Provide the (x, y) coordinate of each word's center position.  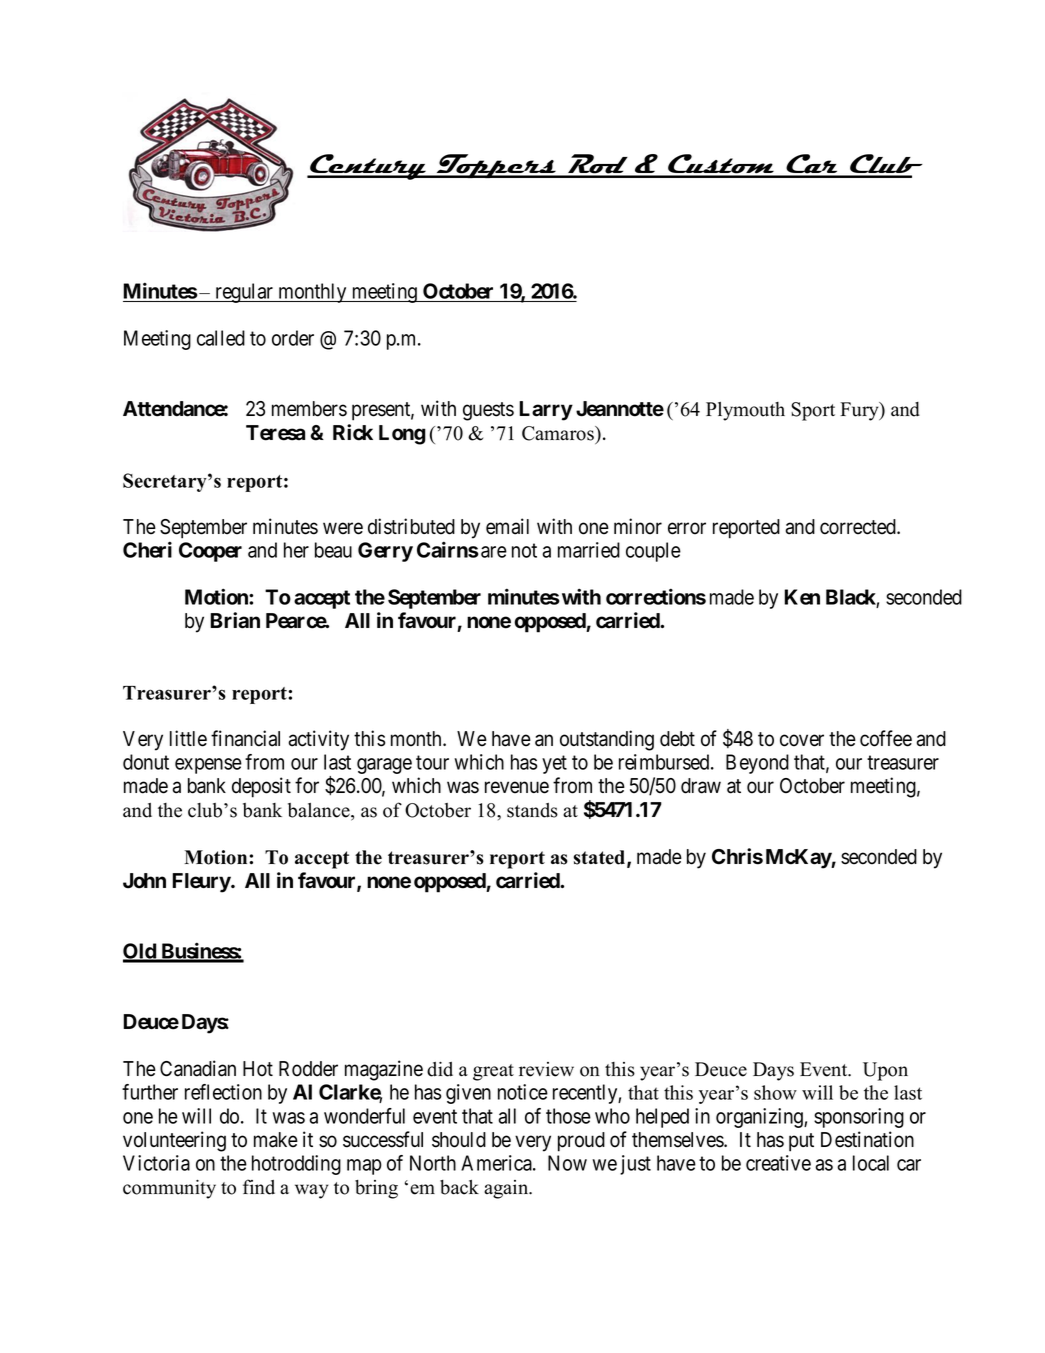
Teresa (275, 433)
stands (532, 810)
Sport (813, 411)
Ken (802, 597)
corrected (859, 527)
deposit (261, 787)
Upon (885, 1071)
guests (488, 411)
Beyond (757, 764)
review (546, 1069)
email (507, 526)
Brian (235, 620)
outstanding (607, 740)
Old (140, 952)
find (259, 1187)
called (221, 338)
